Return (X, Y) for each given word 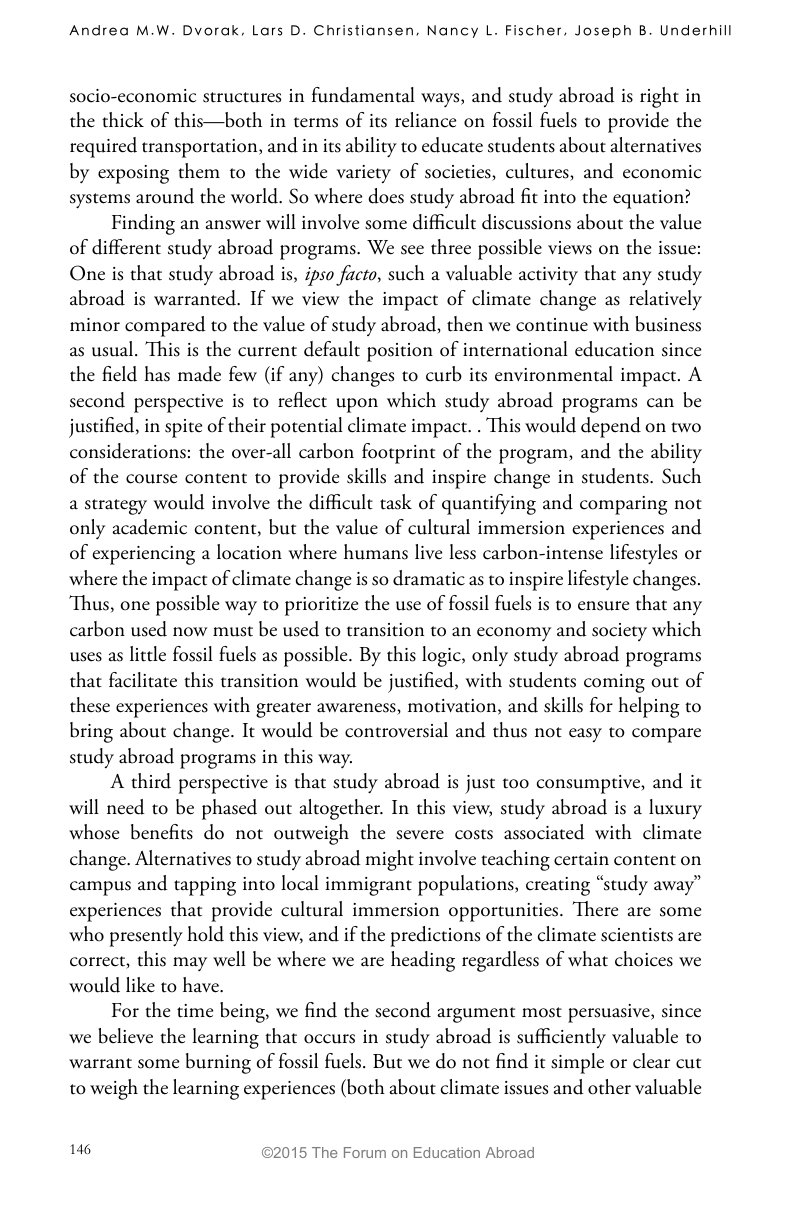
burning (218, 1063)
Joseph (603, 31)
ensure (603, 606)
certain (581, 859)
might (389, 860)
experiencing (143, 555)
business (668, 324)
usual (114, 349)
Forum (365, 1152)
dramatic (429, 578)
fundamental (363, 95)
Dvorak (210, 30)
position (400, 352)
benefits (162, 832)
